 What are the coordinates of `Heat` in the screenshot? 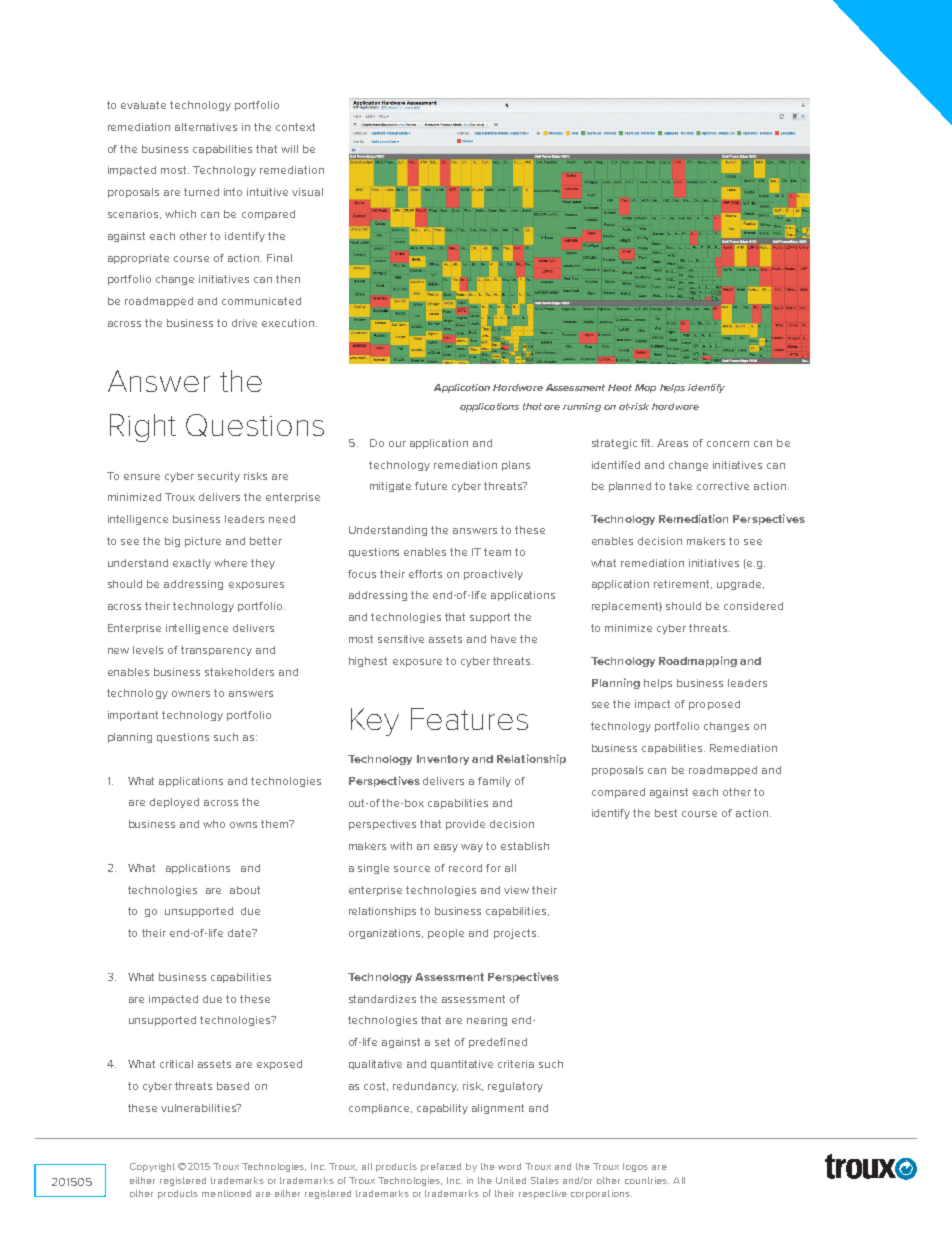 It's located at (620, 387).
